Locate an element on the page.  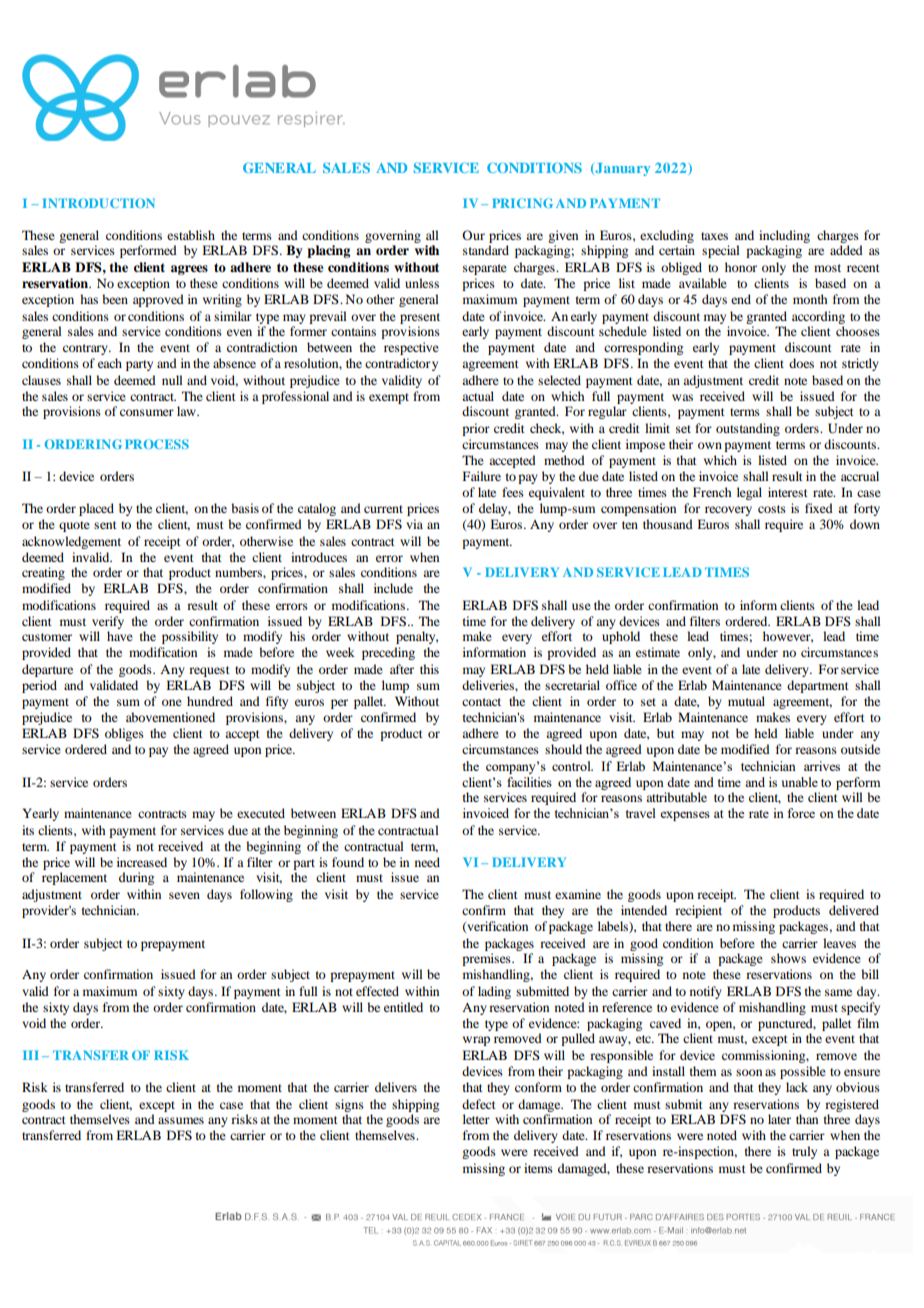
Our is located at coordinates (473, 235).
